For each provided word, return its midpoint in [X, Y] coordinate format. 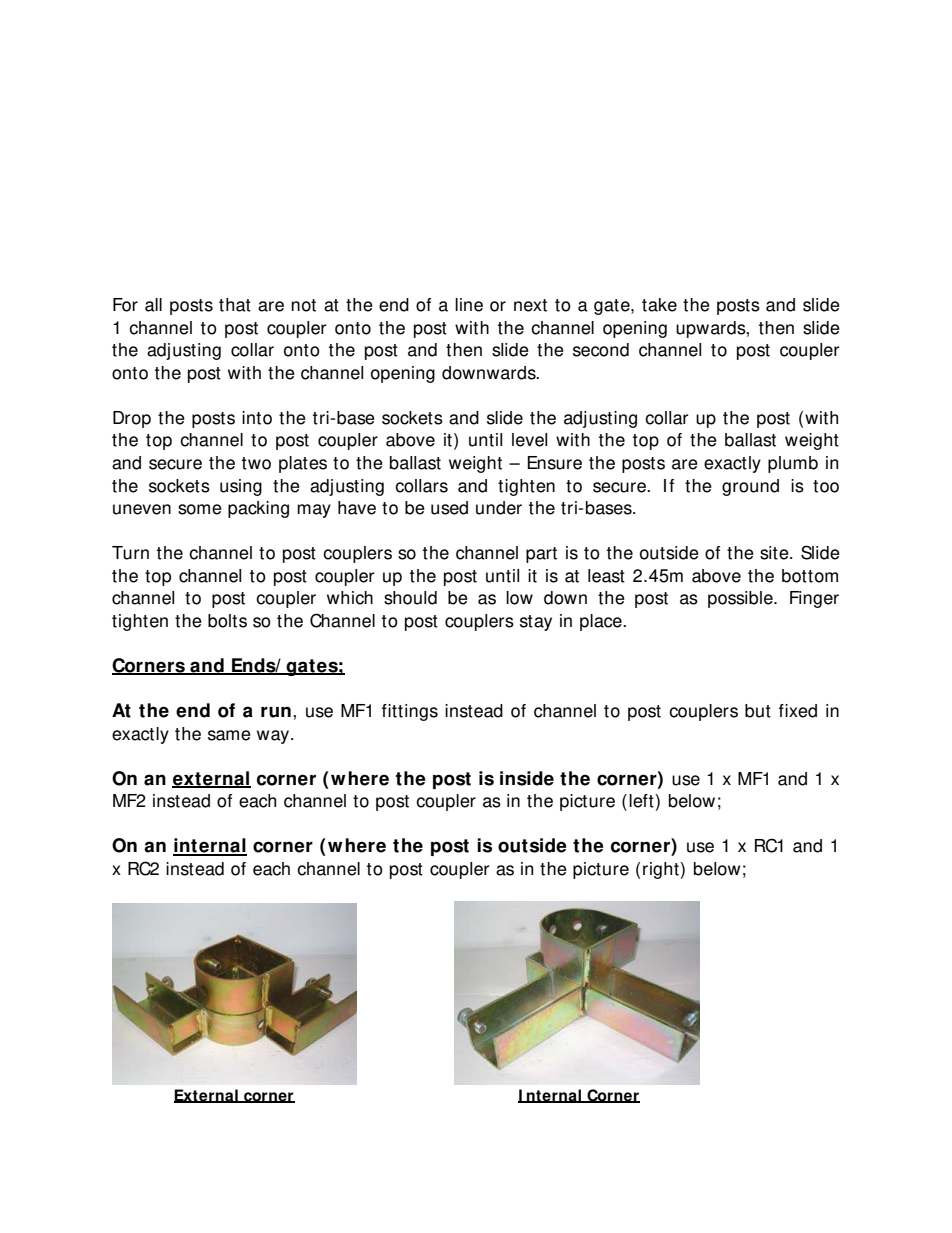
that [235, 305]
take [659, 305]
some [200, 509]
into [257, 418]
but [758, 711]
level [529, 440]
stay [536, 623]
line [469, 305]
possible [741, 599]
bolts [227, 621]
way [274, 737]
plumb [793, 464]
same [229, 735]
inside [527, 778]
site [775, 553]
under [499, 508]
